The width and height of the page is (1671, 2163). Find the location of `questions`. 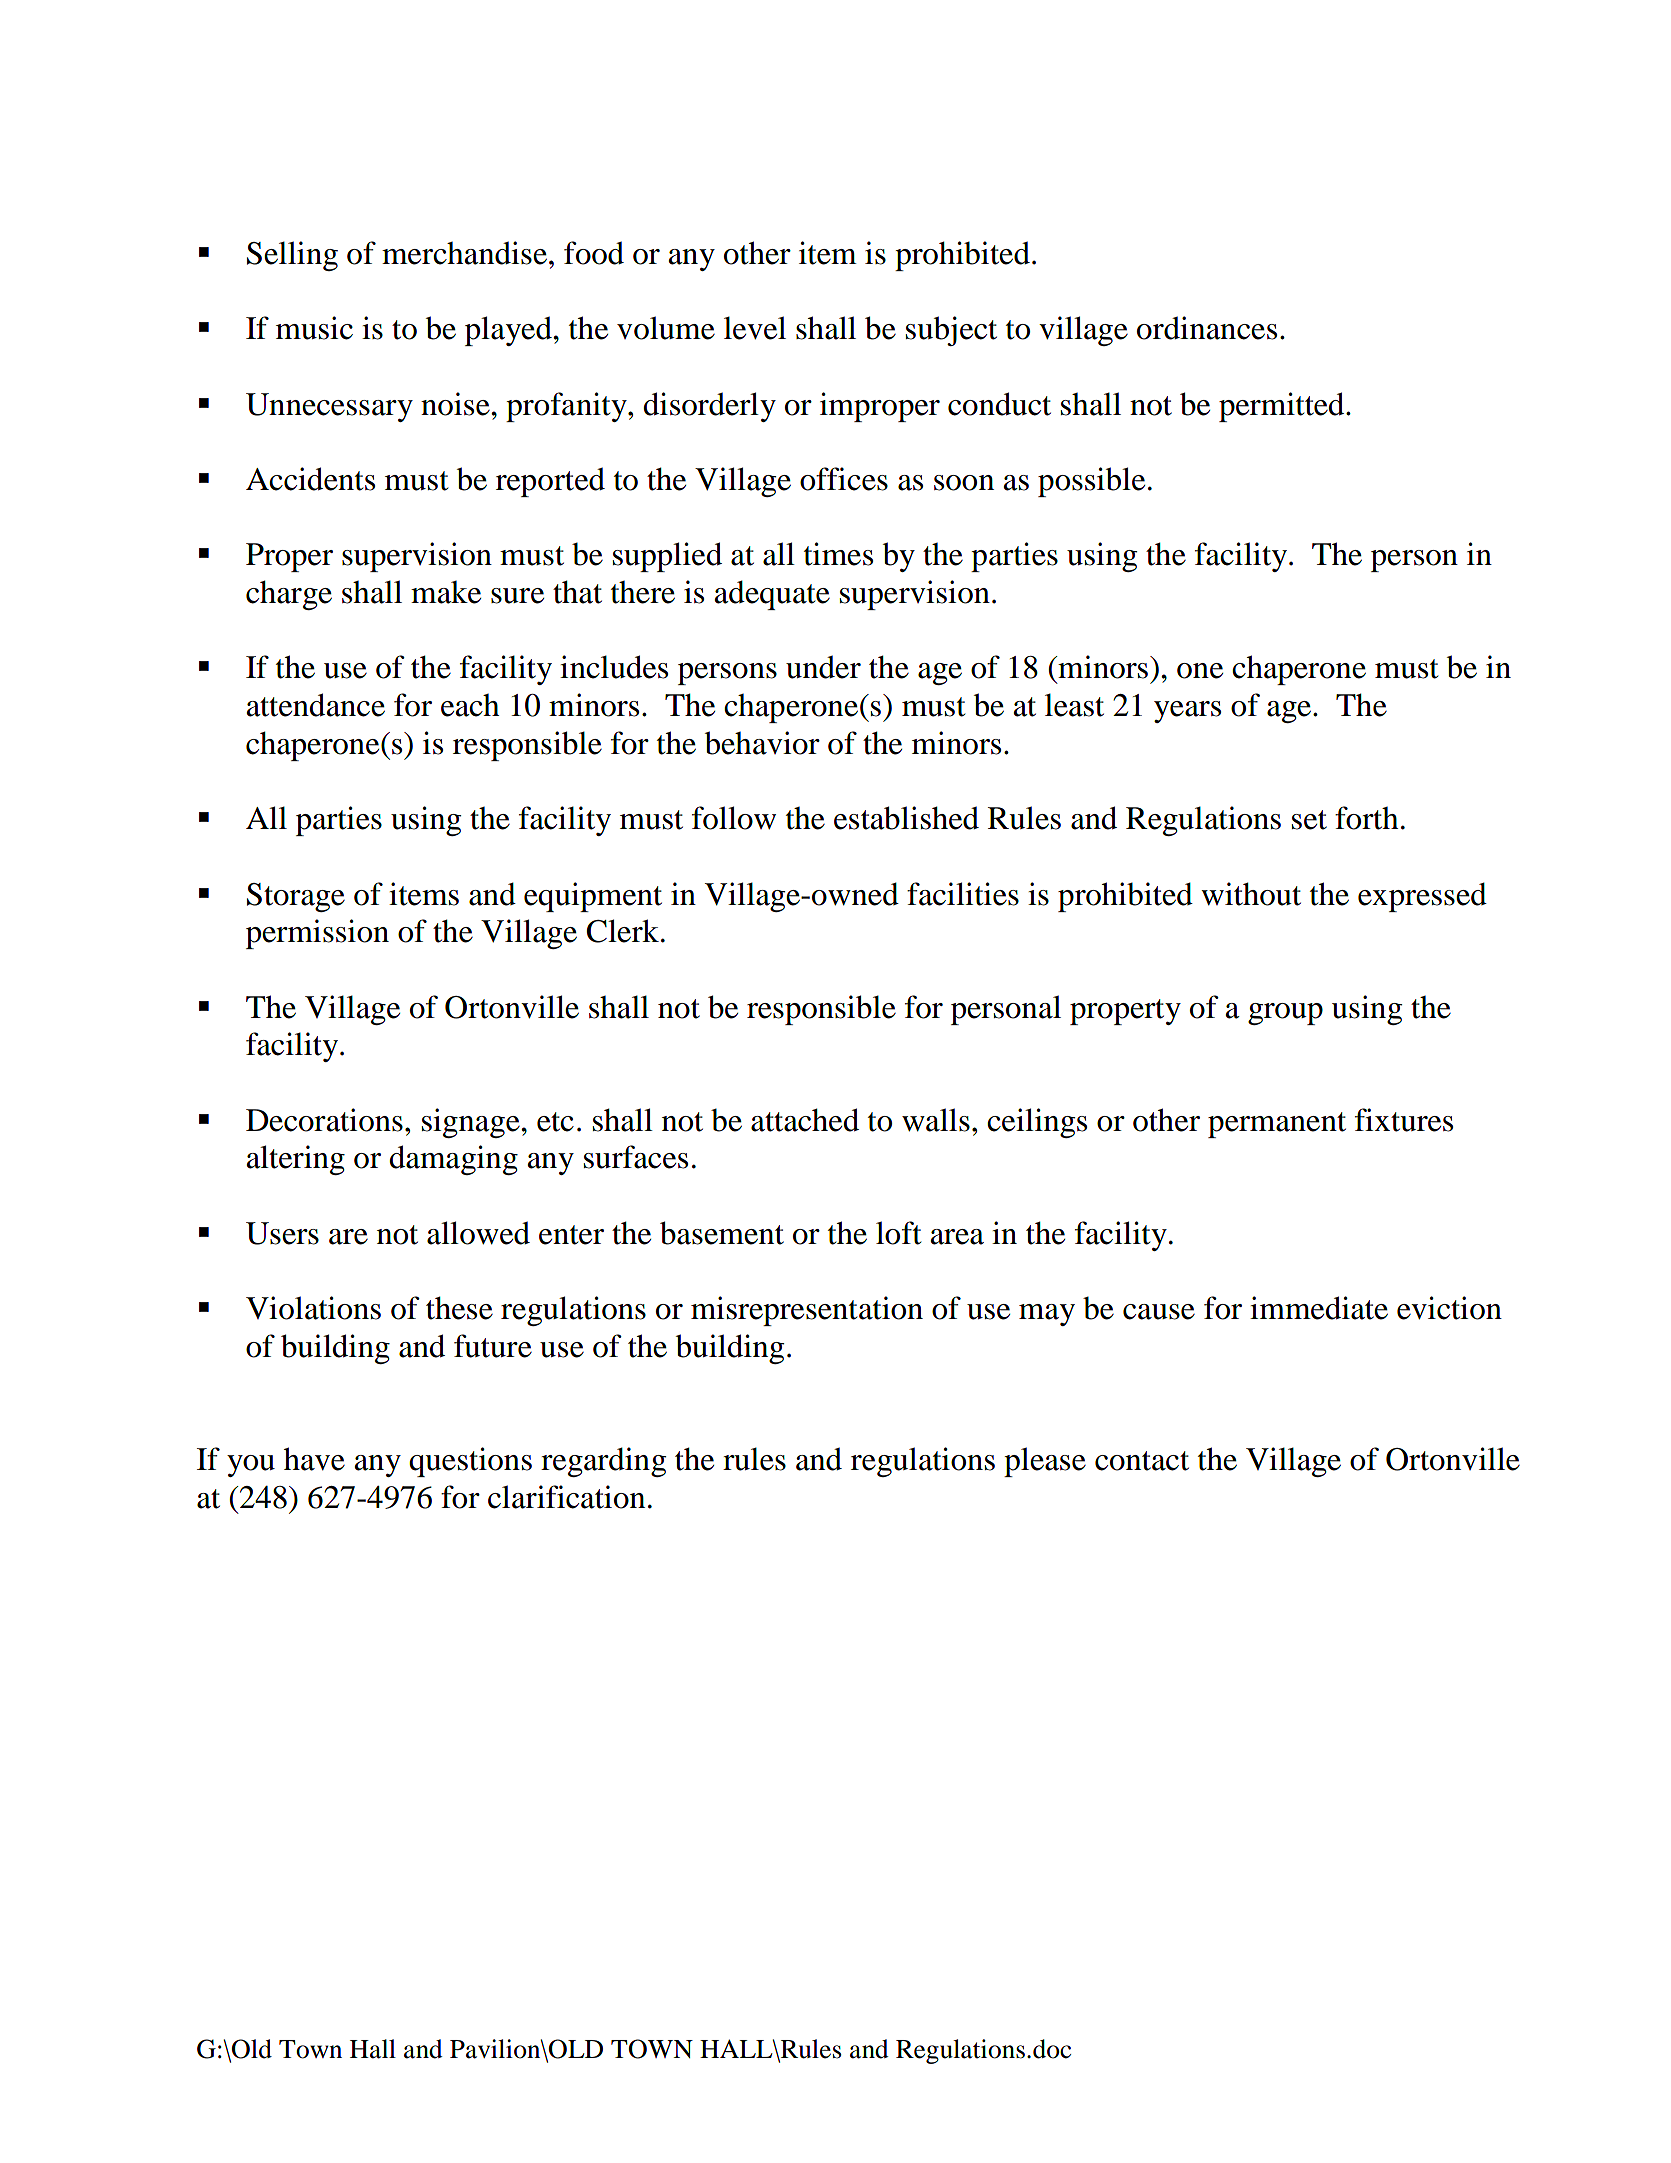

questions is located at coordinates (470, 1462).
